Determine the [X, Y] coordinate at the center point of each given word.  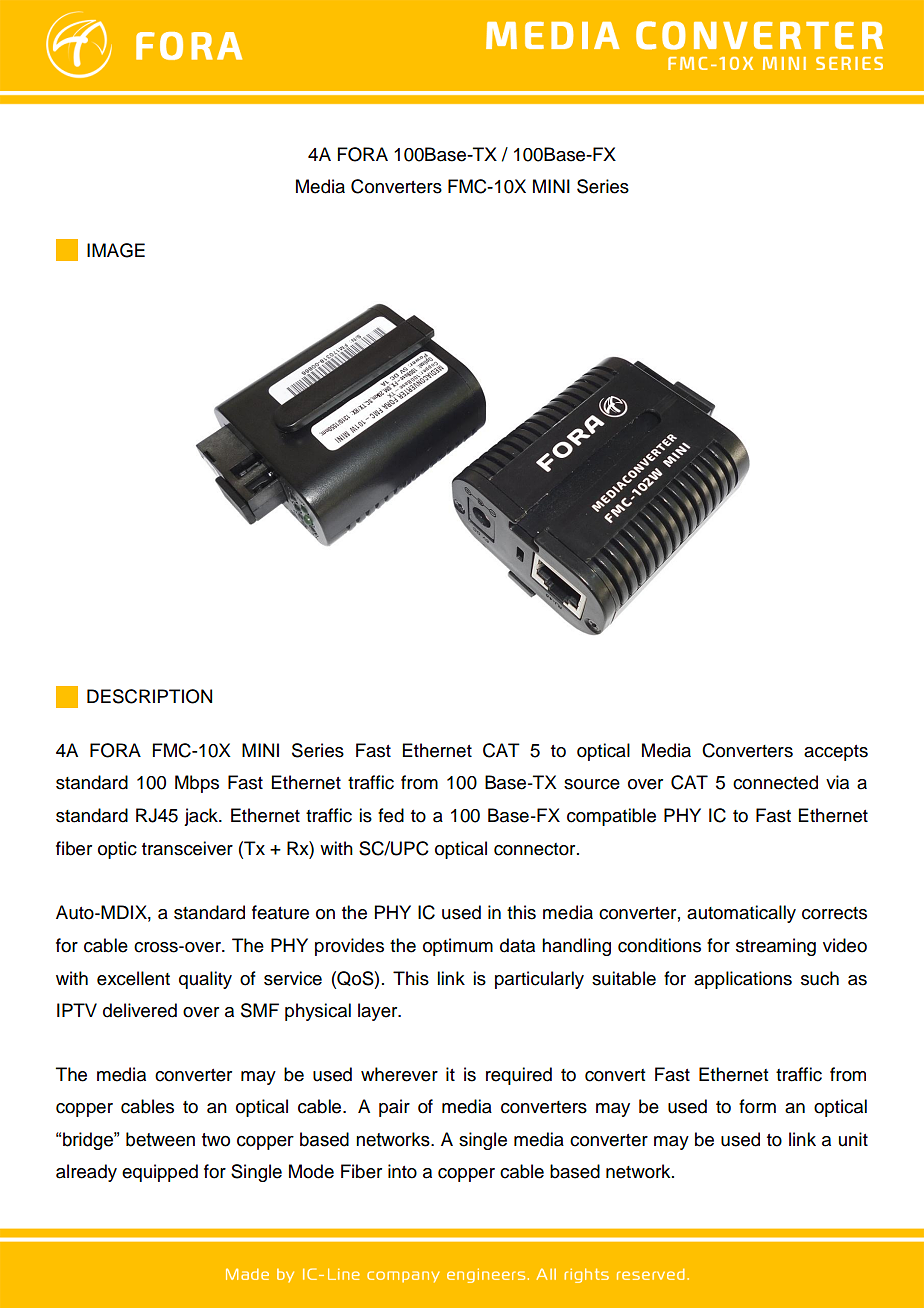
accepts [836, 753]
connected [775, 782]
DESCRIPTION [149, 696]
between [160, 1139]
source [592, 784]
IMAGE [116, 250]
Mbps [197, 784]
